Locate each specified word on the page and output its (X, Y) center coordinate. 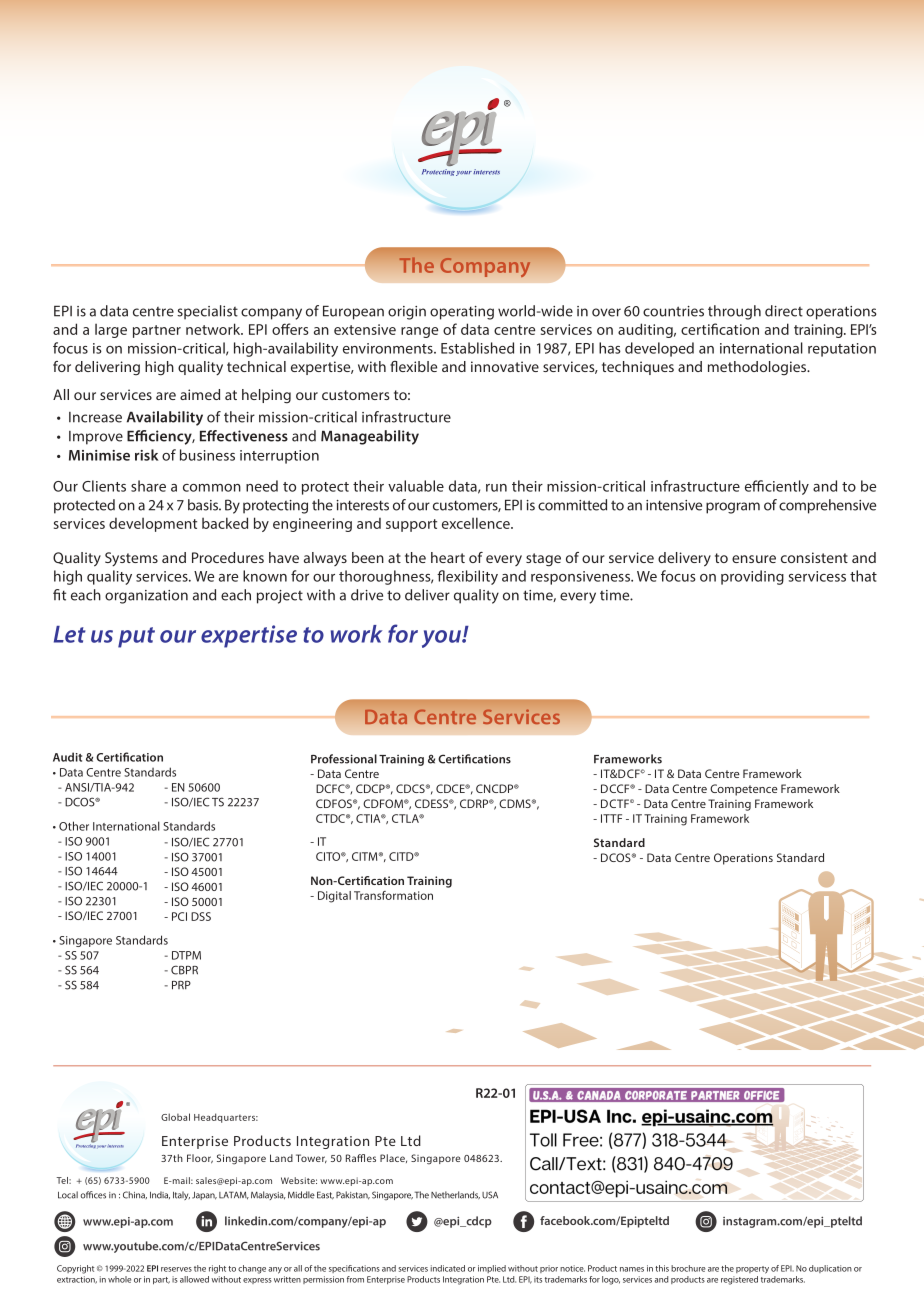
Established (477, 348)
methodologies (758, 368)
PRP (181, 985)
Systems (131, 559)
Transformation (393, 895)
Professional (344, 759)
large (111, 331)
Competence (744, 790)
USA (490, 1195)
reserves (176, 1269)
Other (74, 826)
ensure (754, 559)
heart (448, 557)
